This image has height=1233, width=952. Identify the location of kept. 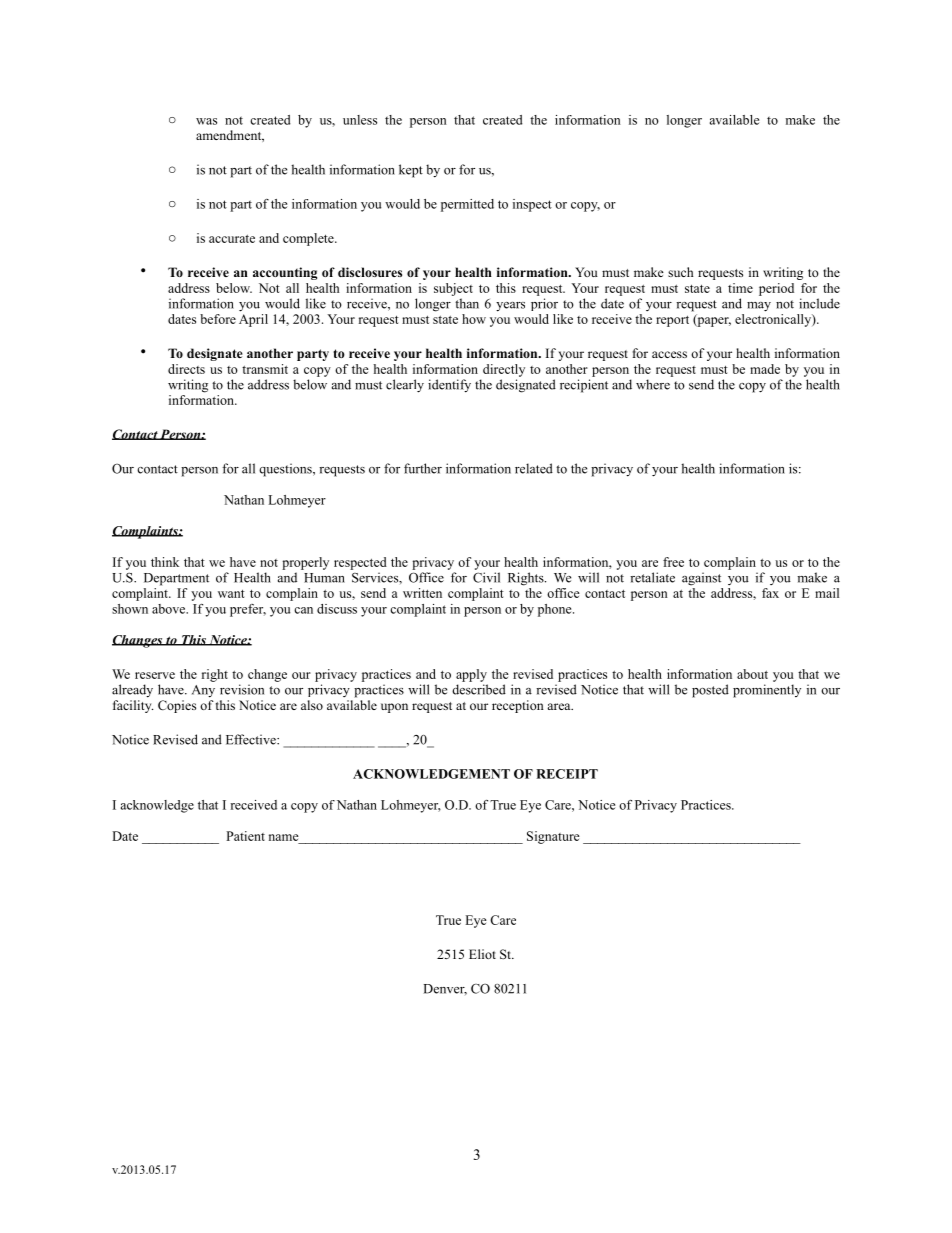
(411, 171).
